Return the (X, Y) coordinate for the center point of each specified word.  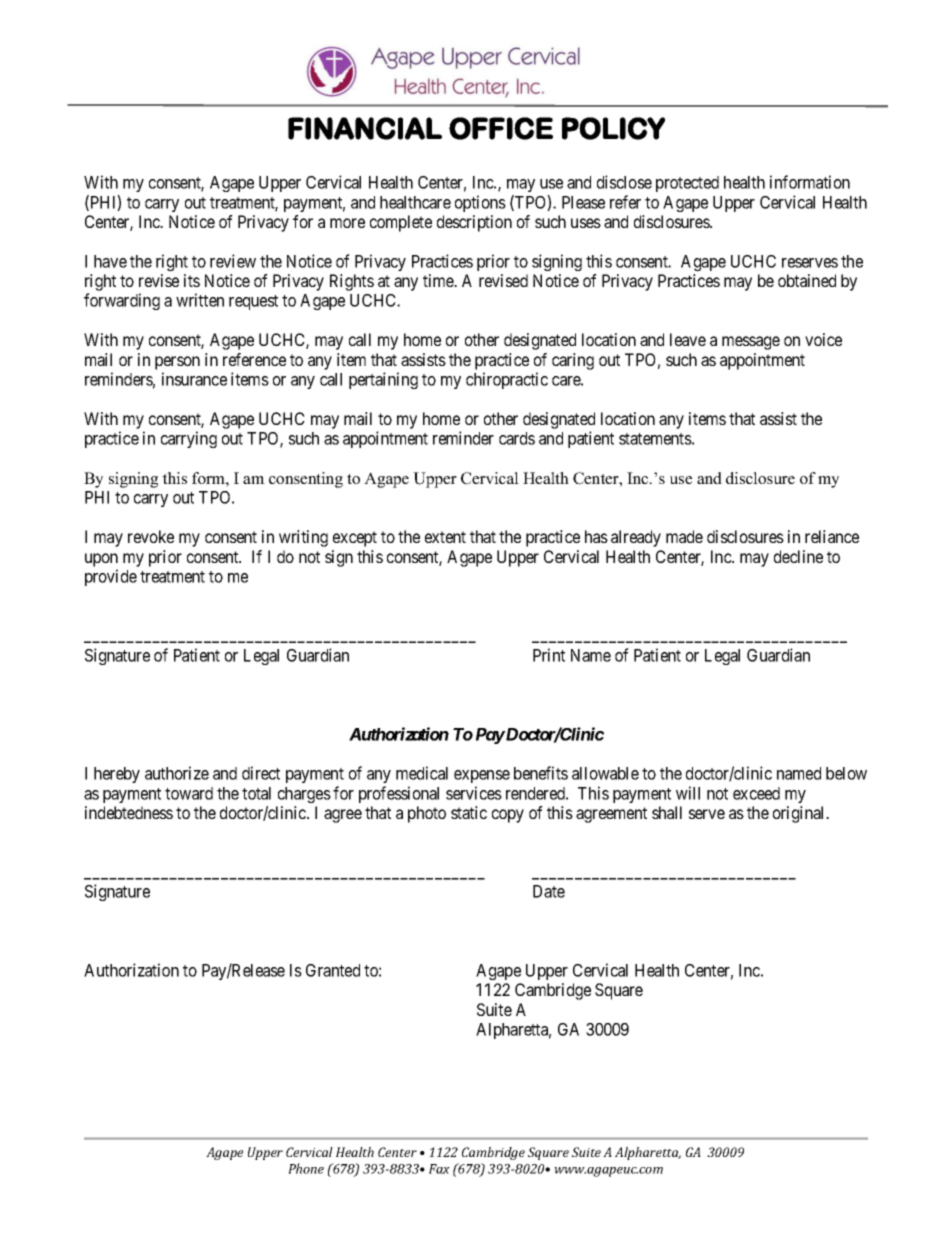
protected (687, 184)
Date (549, 891)
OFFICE (501, 128)
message (751, 343)
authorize (177, 773)
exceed (756, 793)
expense (482, 776)
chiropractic (507, 380)
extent (445, 537)
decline (798, 556)
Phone (306, 1168)
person (177, 363)
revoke (151, 536)
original (800, 814)
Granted (333, 970)
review (233, 261)
